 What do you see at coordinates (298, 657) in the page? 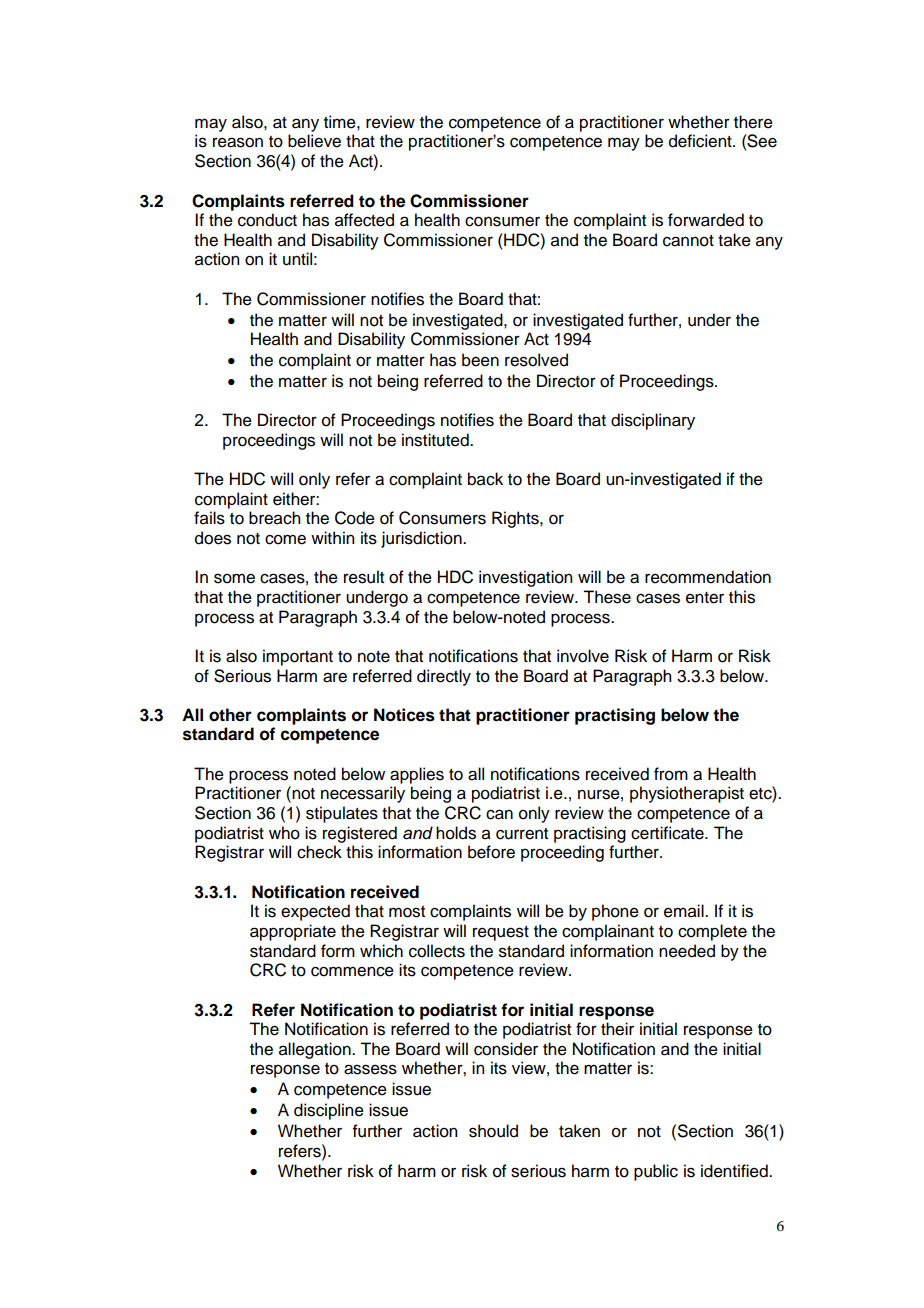
I see `important` at bounding box center [298, 657].
